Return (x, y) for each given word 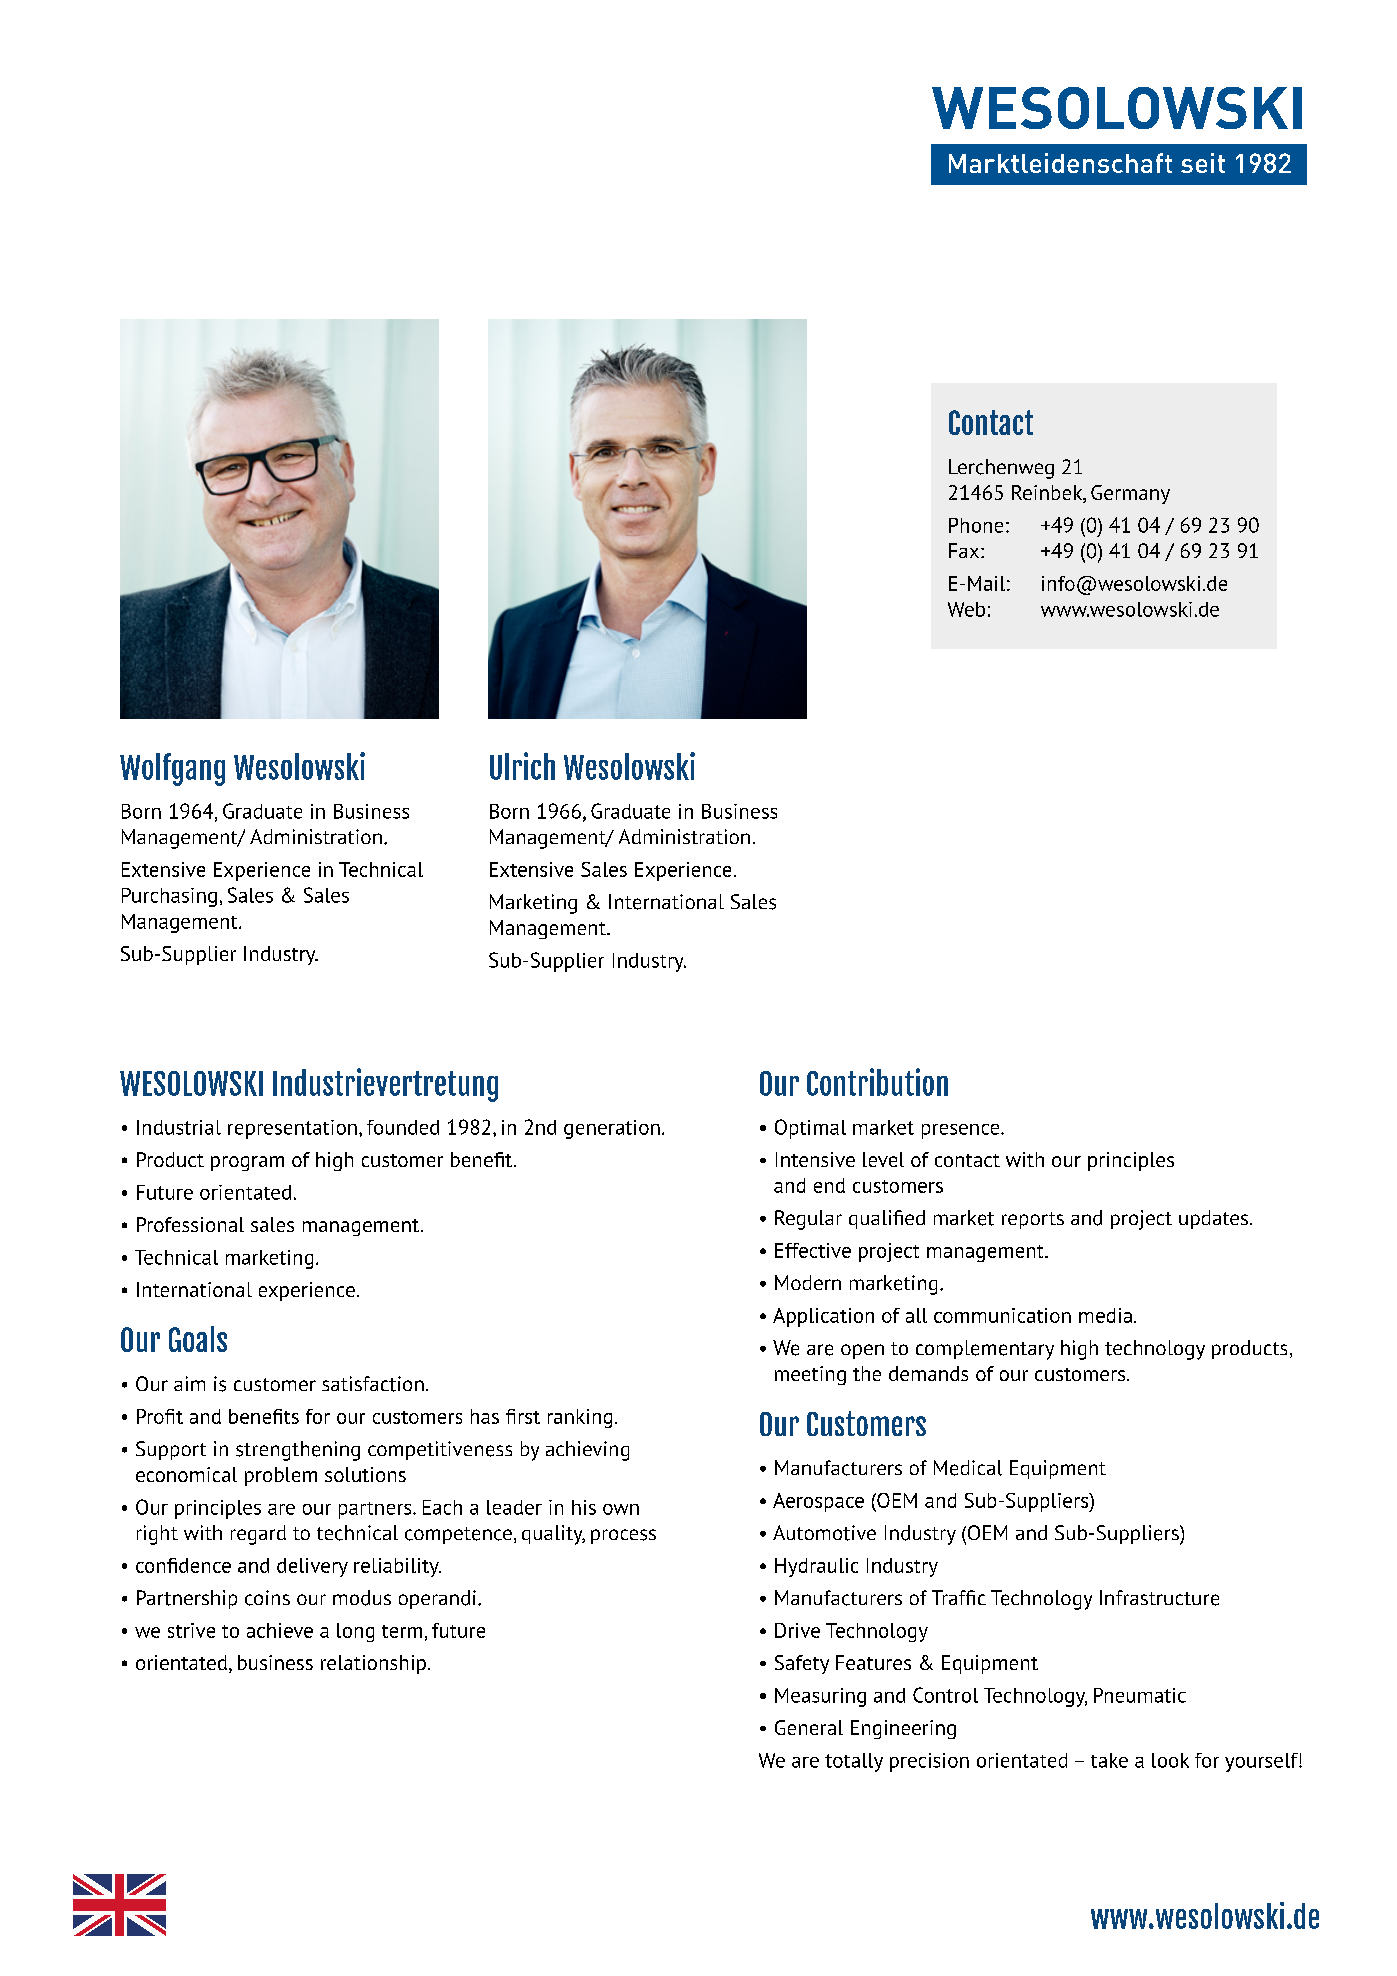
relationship (373, 1664)
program (247, 1163)
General (809, 1727)
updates (1213, 1219)
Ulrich (522, 766)
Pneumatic (1140, 1695)
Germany (1130, 494)
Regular (808, 1220)
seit (1203, 163)
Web (966, 609)
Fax (964, 550)
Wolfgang (172, 769)
